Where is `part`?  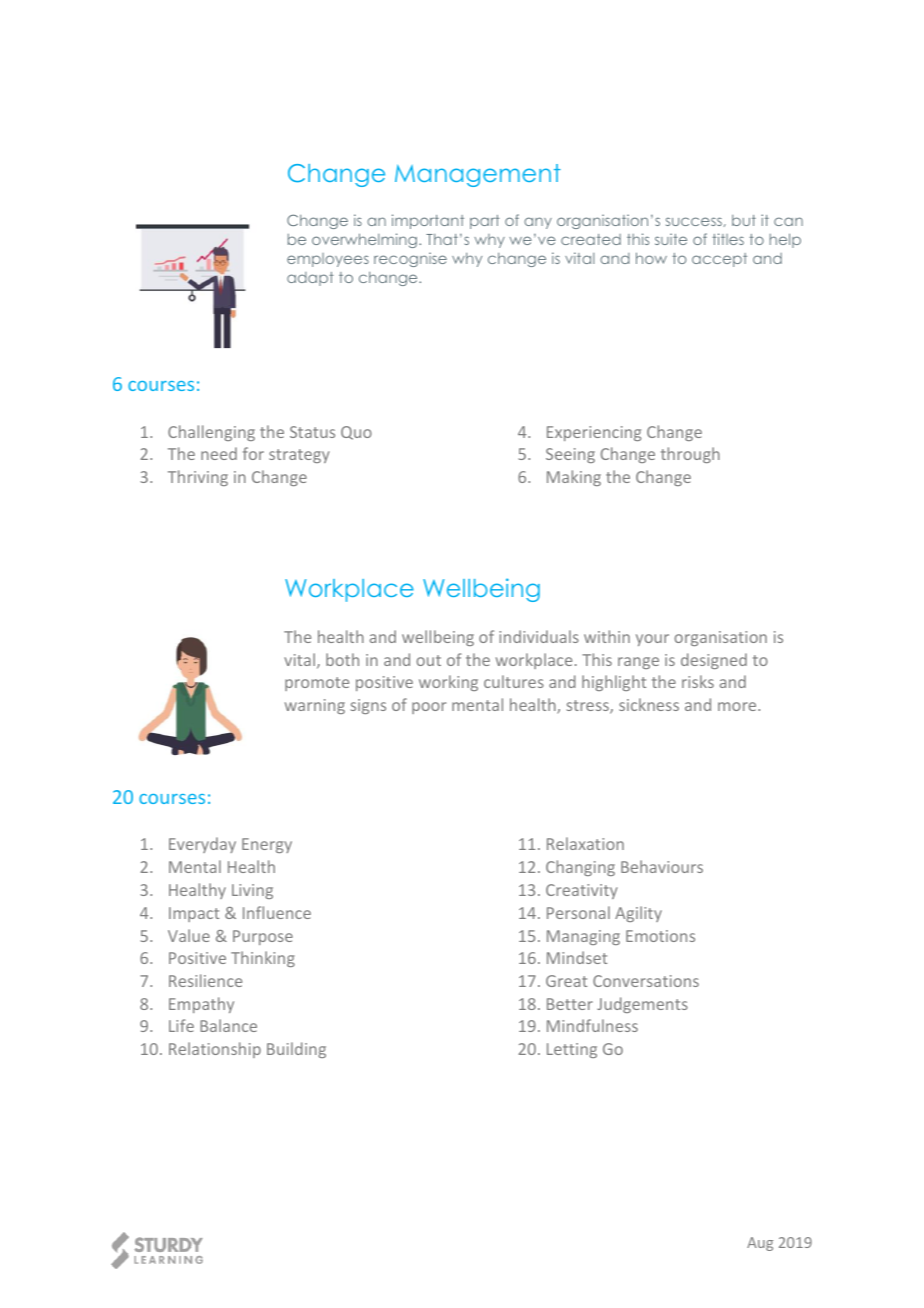 part is located at coordinates (485, 222).
